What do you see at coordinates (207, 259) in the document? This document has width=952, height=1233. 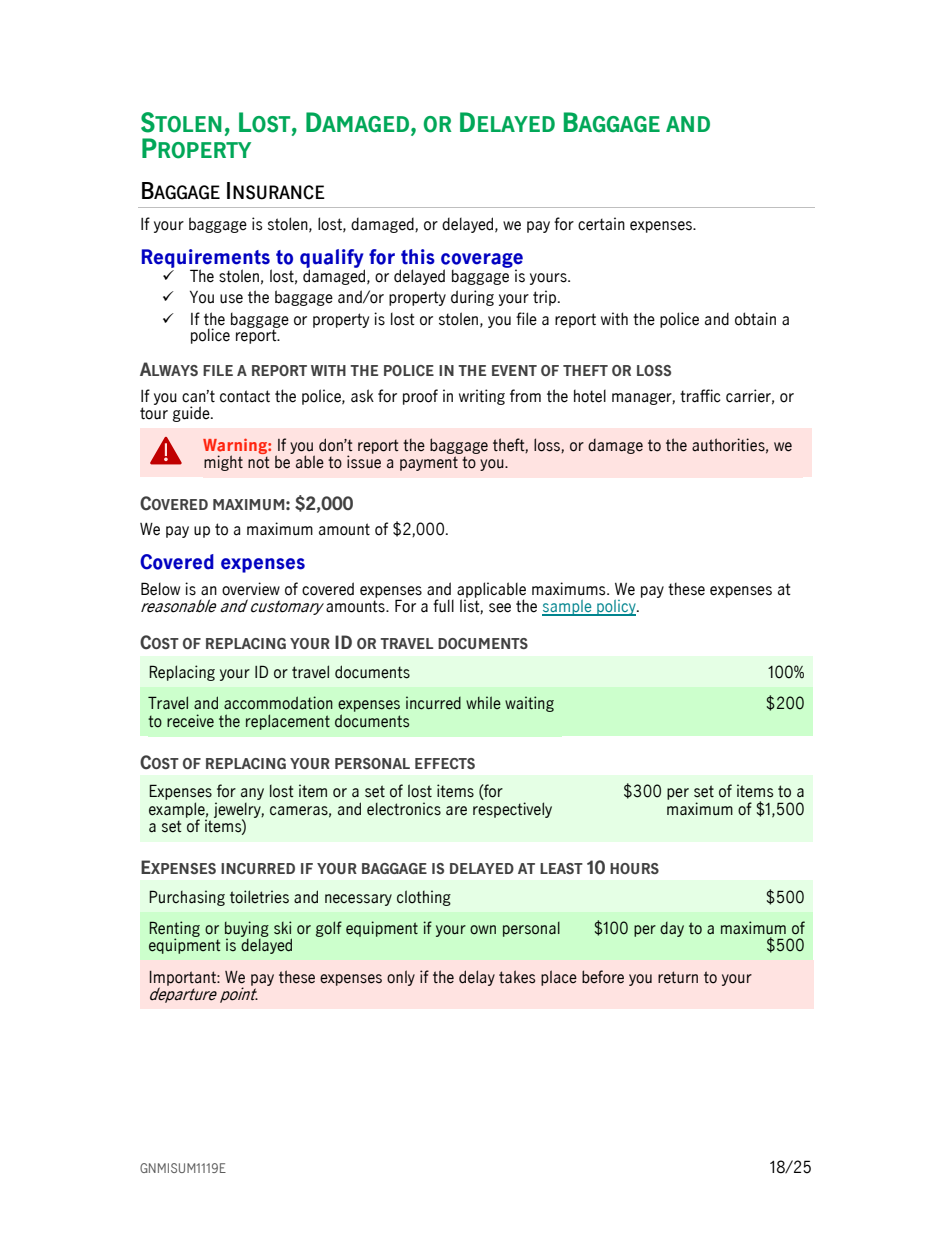 I see `Requirements` at bounding box center [207, 259].
